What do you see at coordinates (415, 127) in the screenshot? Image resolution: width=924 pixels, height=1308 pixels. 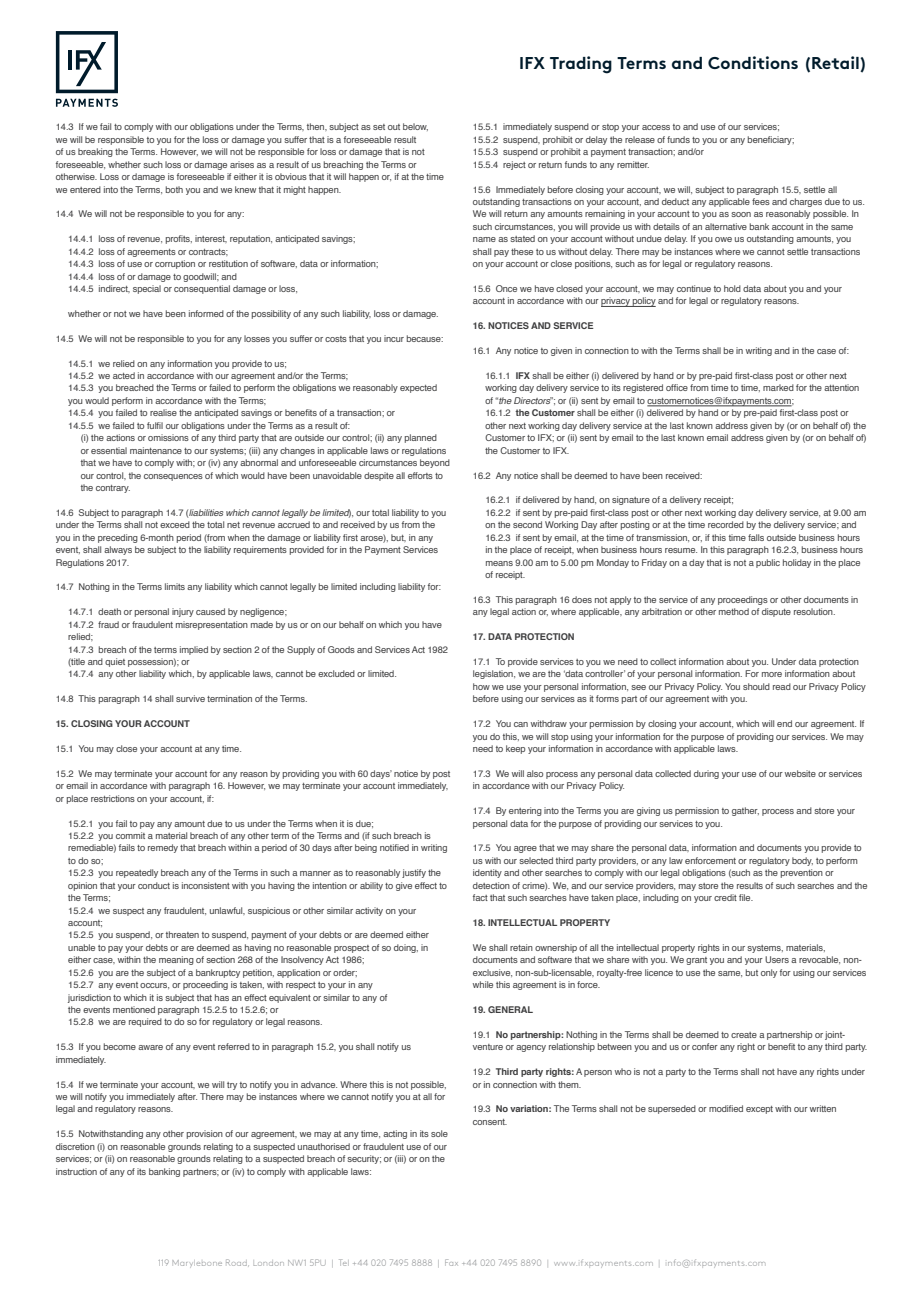 I see `below` at bounding box center [415, 127].
